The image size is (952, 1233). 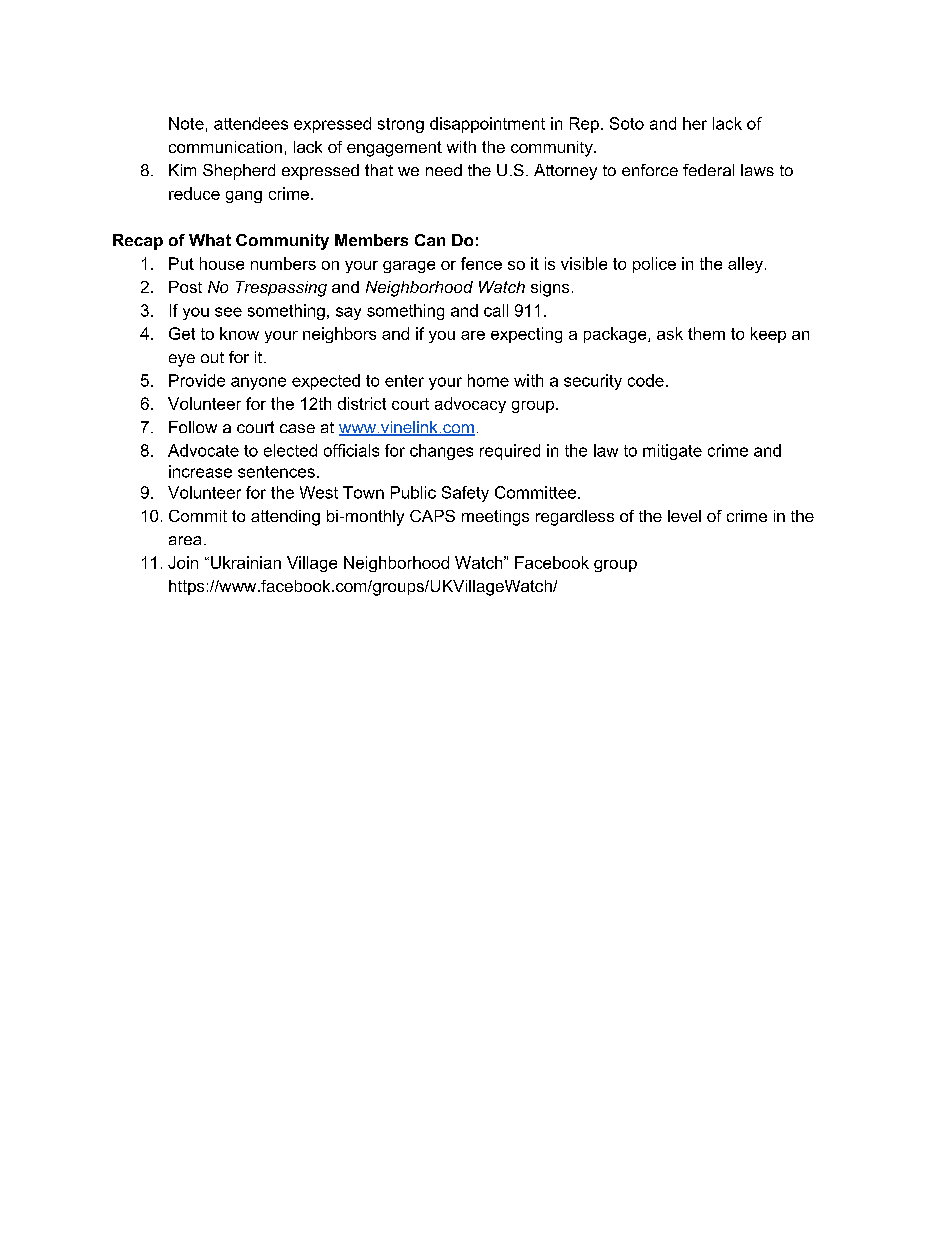 I want to click on expecting, so click(x=526, y=335).
